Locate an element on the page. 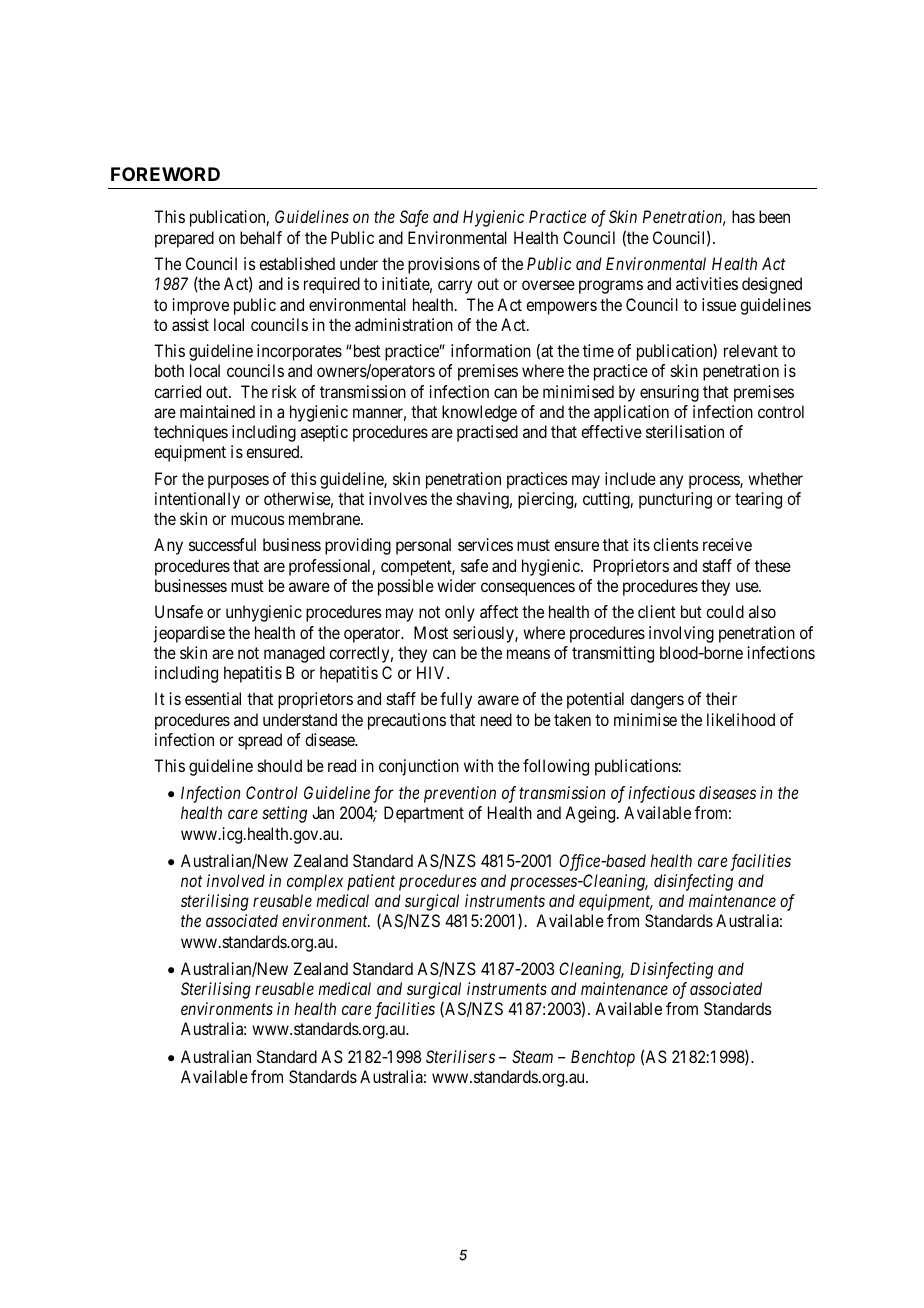 The width and height of the image is (924, 1308). provisions is located at coordinates (444, 265).
